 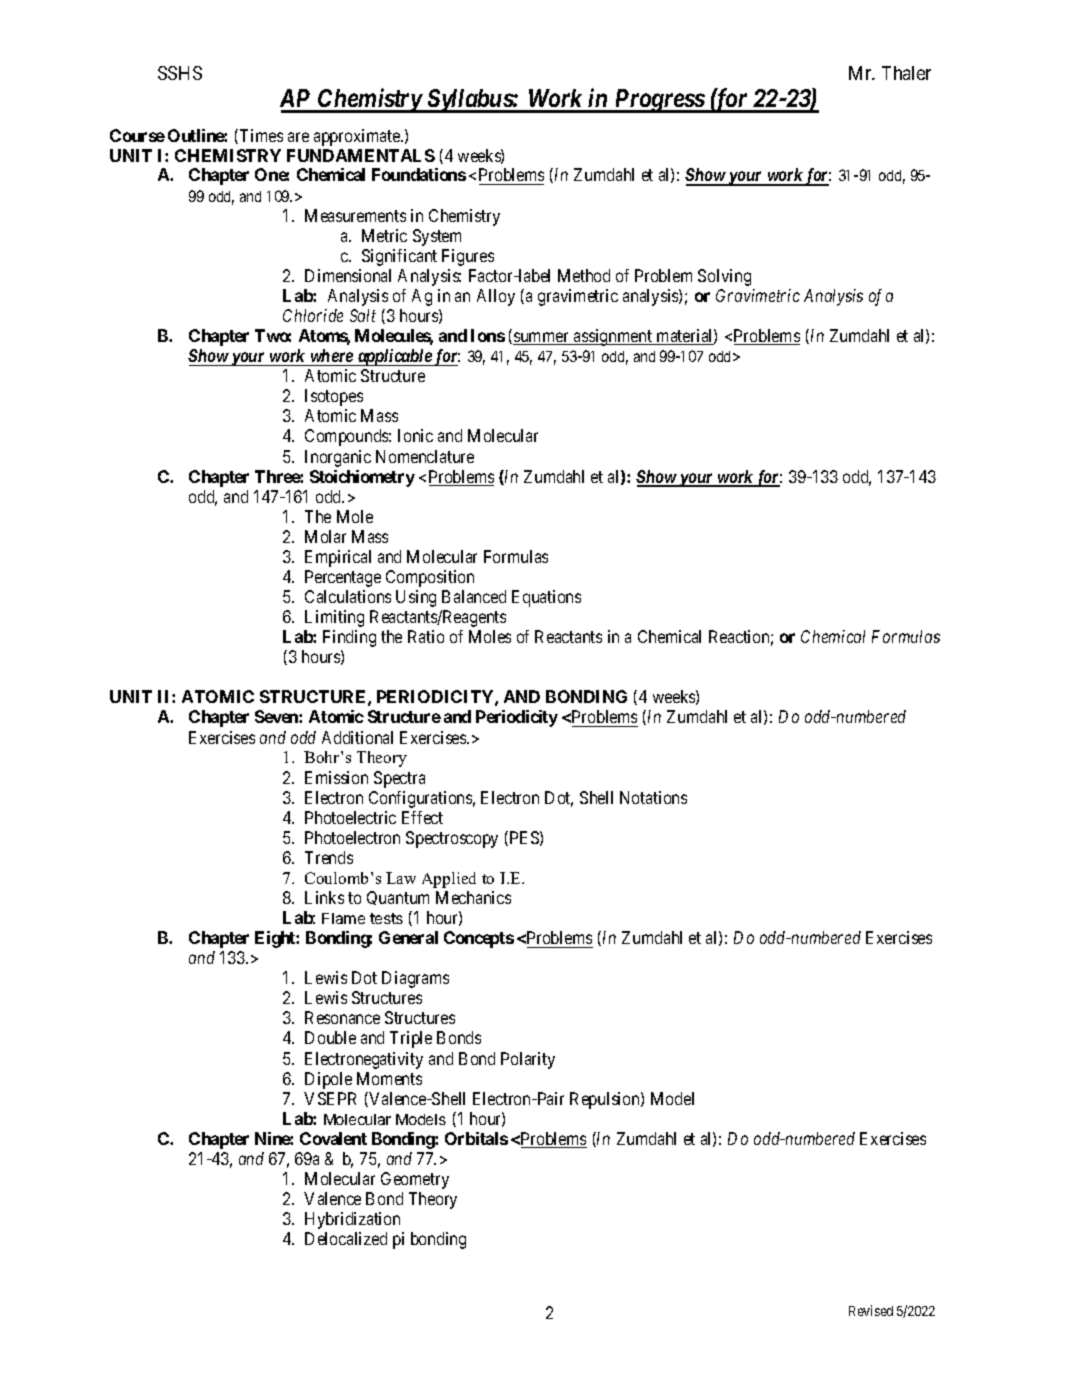 What do you see at coordinates (261, 135) in the document?
I see `Times` at bounding box center [261, 135].
